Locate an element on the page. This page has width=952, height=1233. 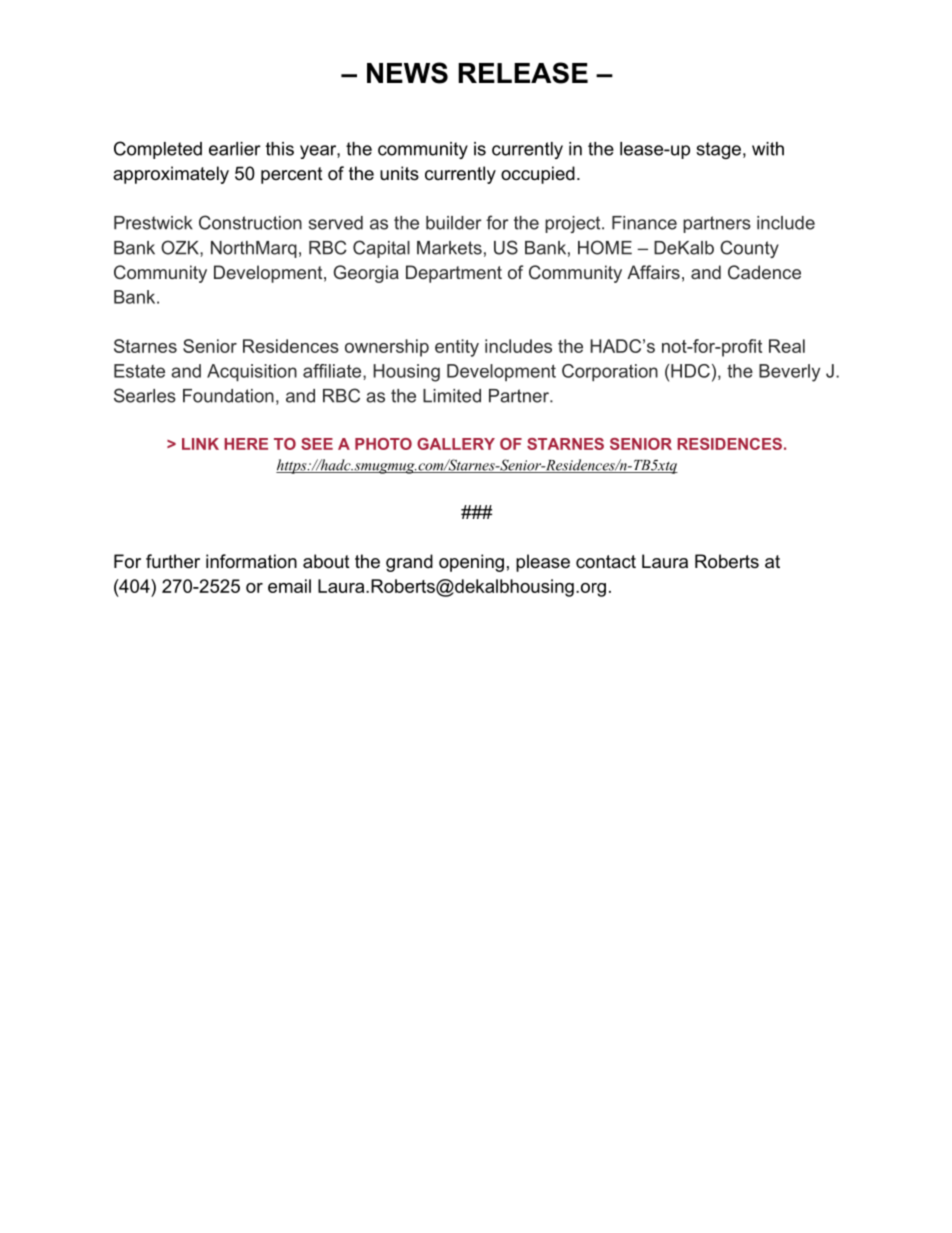
NEWS is located at coordinates (407, 73).
